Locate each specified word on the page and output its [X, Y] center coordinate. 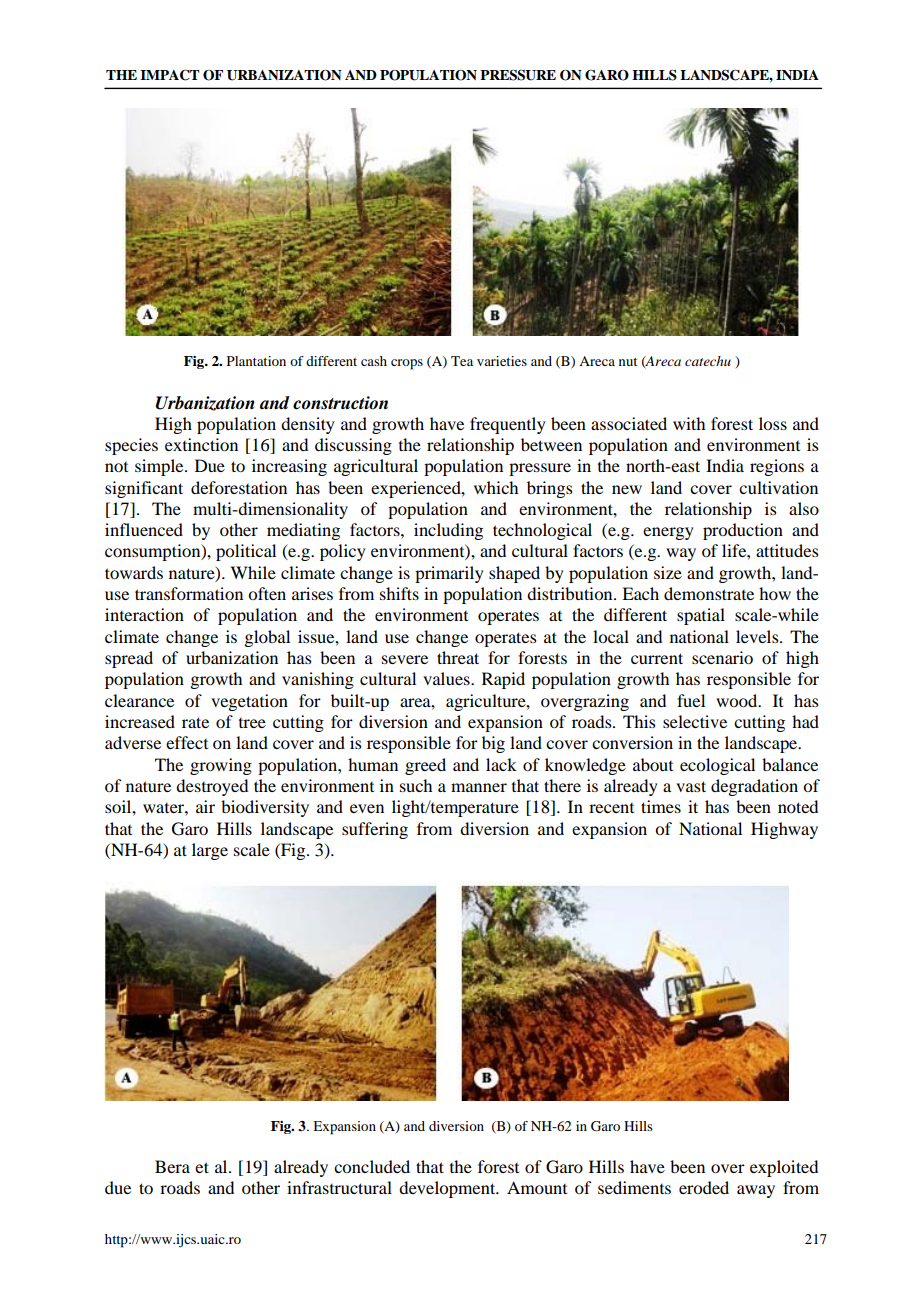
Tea [462, 361]
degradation [754, 787]
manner [479, 787]
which [496, 487]
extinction [201, 444]
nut [628, 362]
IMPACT [169, 75]
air [205, 806]
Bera [172, 1166]
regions [777, 467]
